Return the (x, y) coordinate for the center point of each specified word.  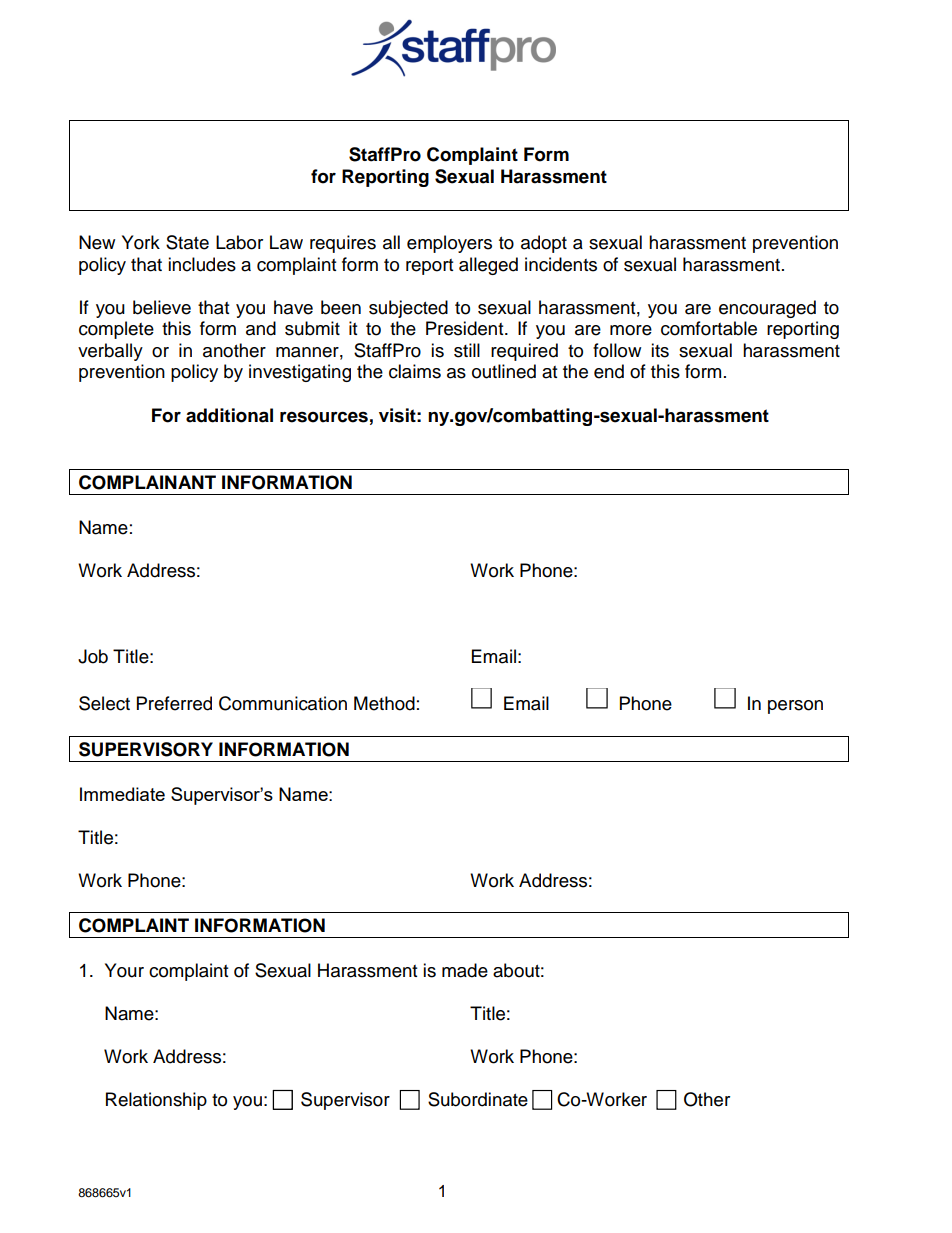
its (660, 350)
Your (124, 970)
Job (93, 656)
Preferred (174, 703)
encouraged (767, 309)
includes (202, 264)
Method (384, 703)
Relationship (156, 1101)
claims (415, 371)
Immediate (122, 794)
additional (229, 415)
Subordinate (478, 1099)
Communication (283, 703)
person (795, 707)
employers (449, 244)
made (465, 970)
